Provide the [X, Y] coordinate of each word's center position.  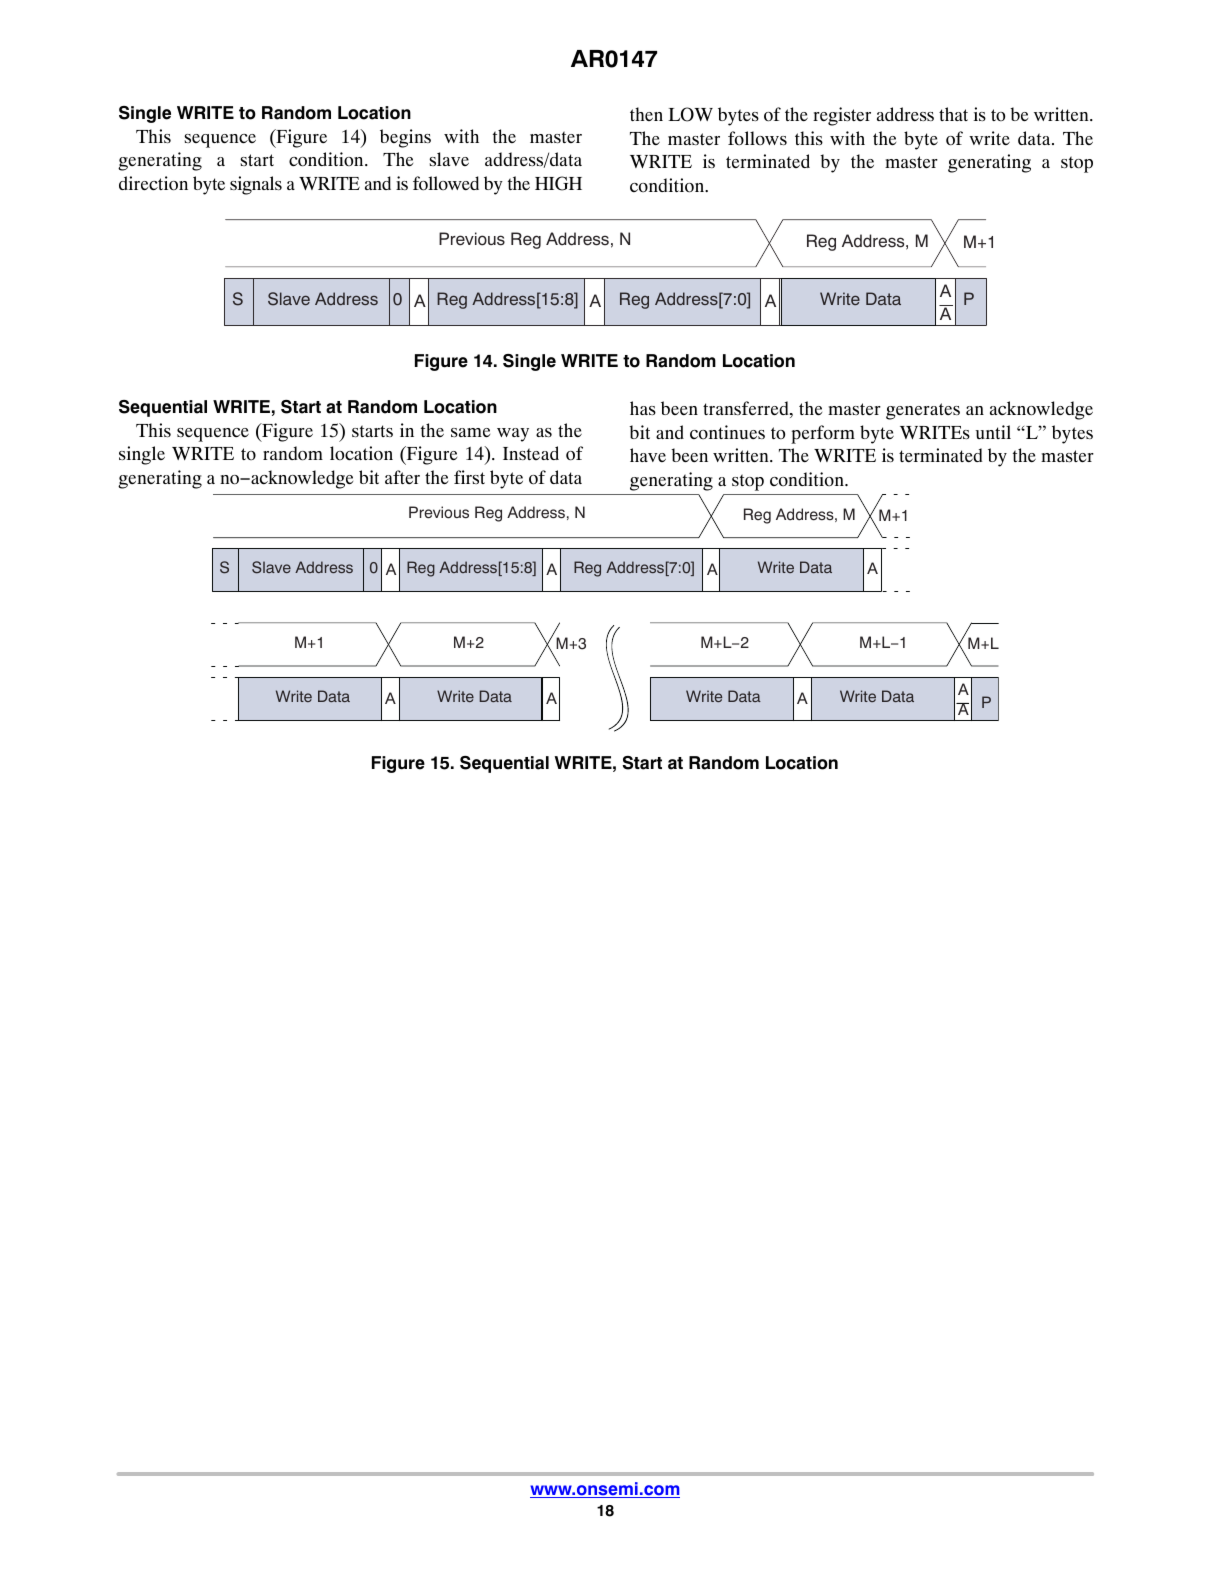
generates [923, 411]
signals [256, 185]
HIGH [558, 183]
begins [405, 138]
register [842, 116]
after [402, 477]
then [646, 114]
